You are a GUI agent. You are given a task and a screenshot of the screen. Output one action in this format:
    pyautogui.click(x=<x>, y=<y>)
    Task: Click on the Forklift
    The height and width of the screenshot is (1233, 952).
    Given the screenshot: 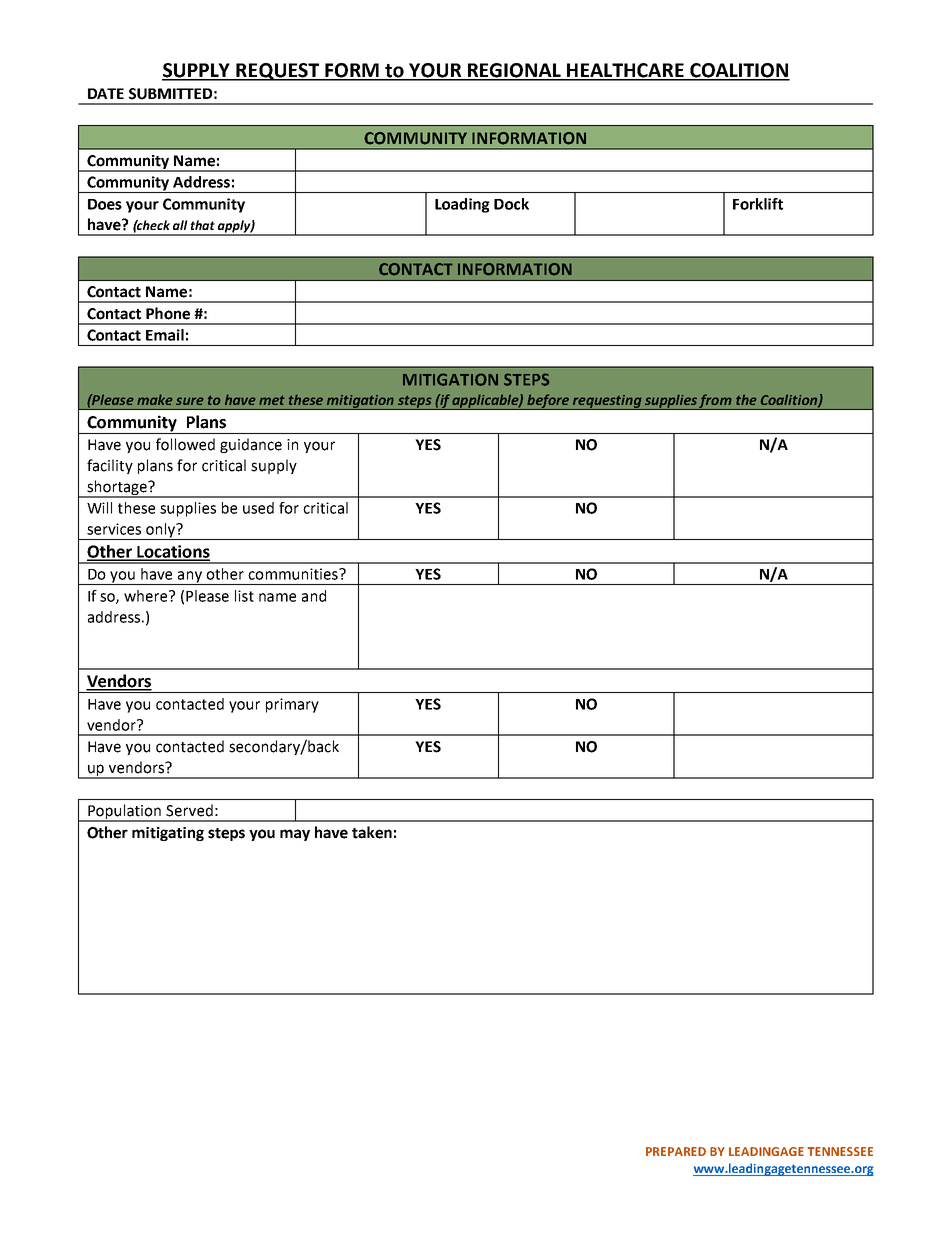 What is the action you would take?
    pyautogui.click(x=758, y=204)
